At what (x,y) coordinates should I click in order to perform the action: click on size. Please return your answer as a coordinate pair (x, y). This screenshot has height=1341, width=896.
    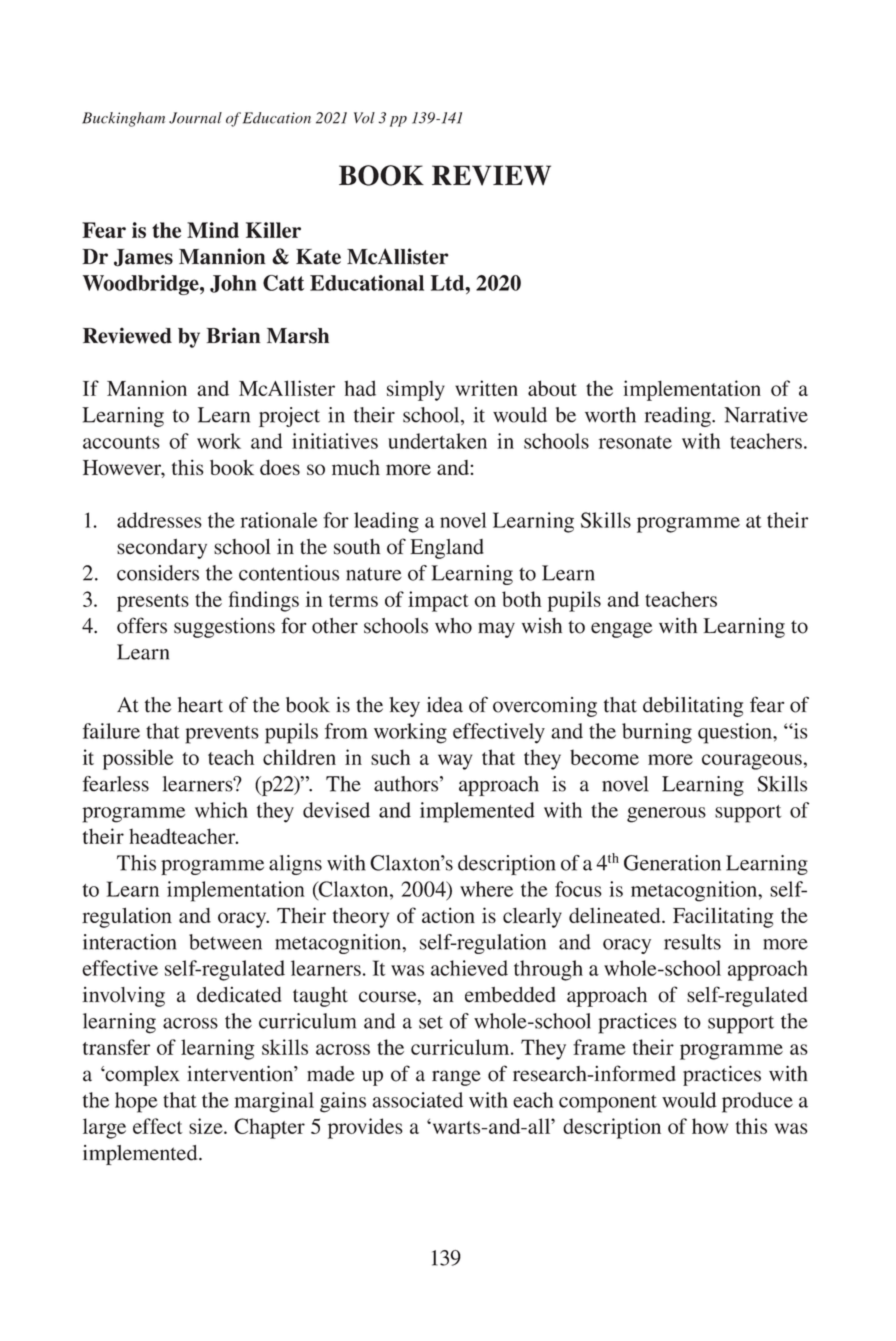
    Looking at the image, I should click on (207, 1126).
